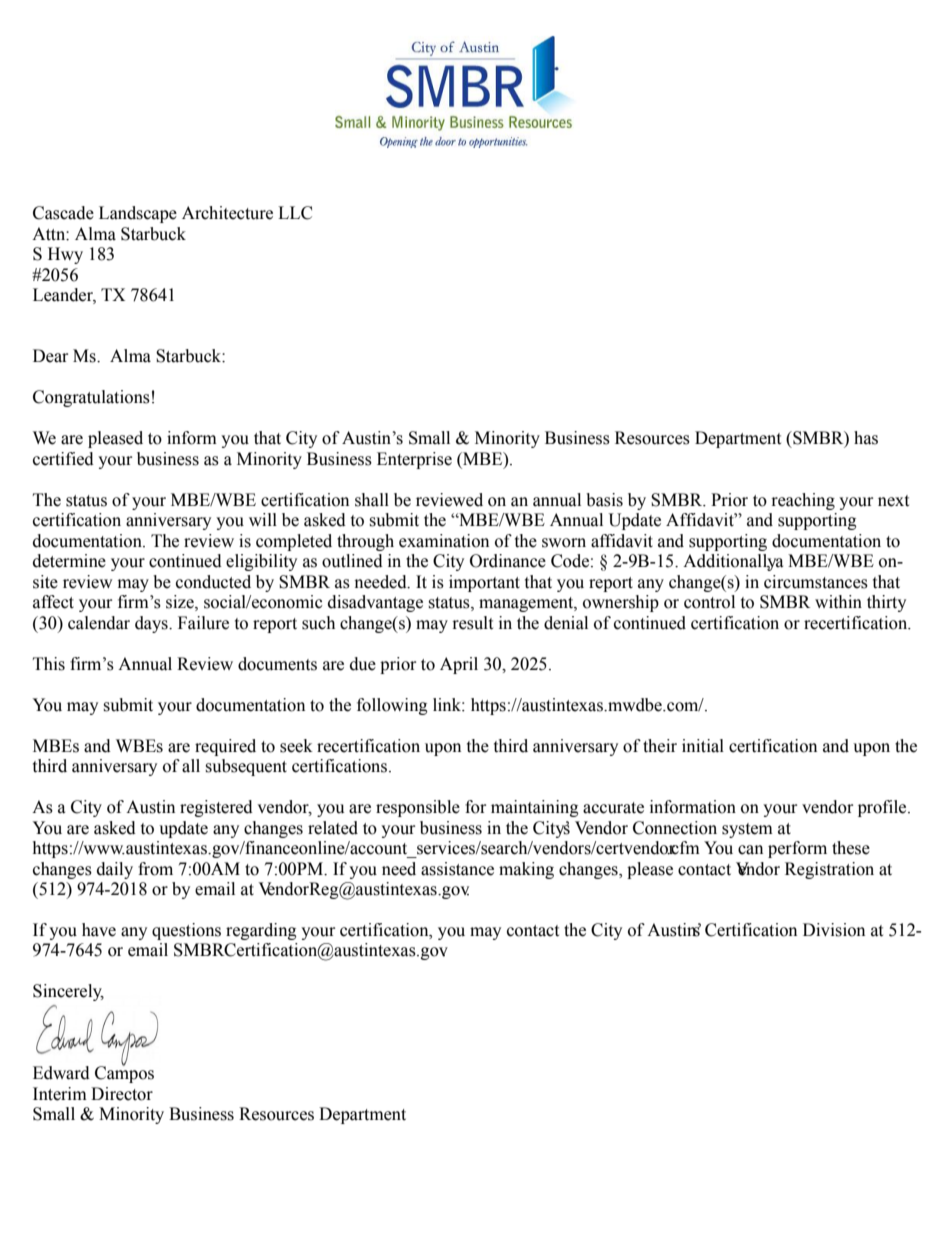  Describe the element at coordinates (834, 930) in the document. I see `Division` at that location.
